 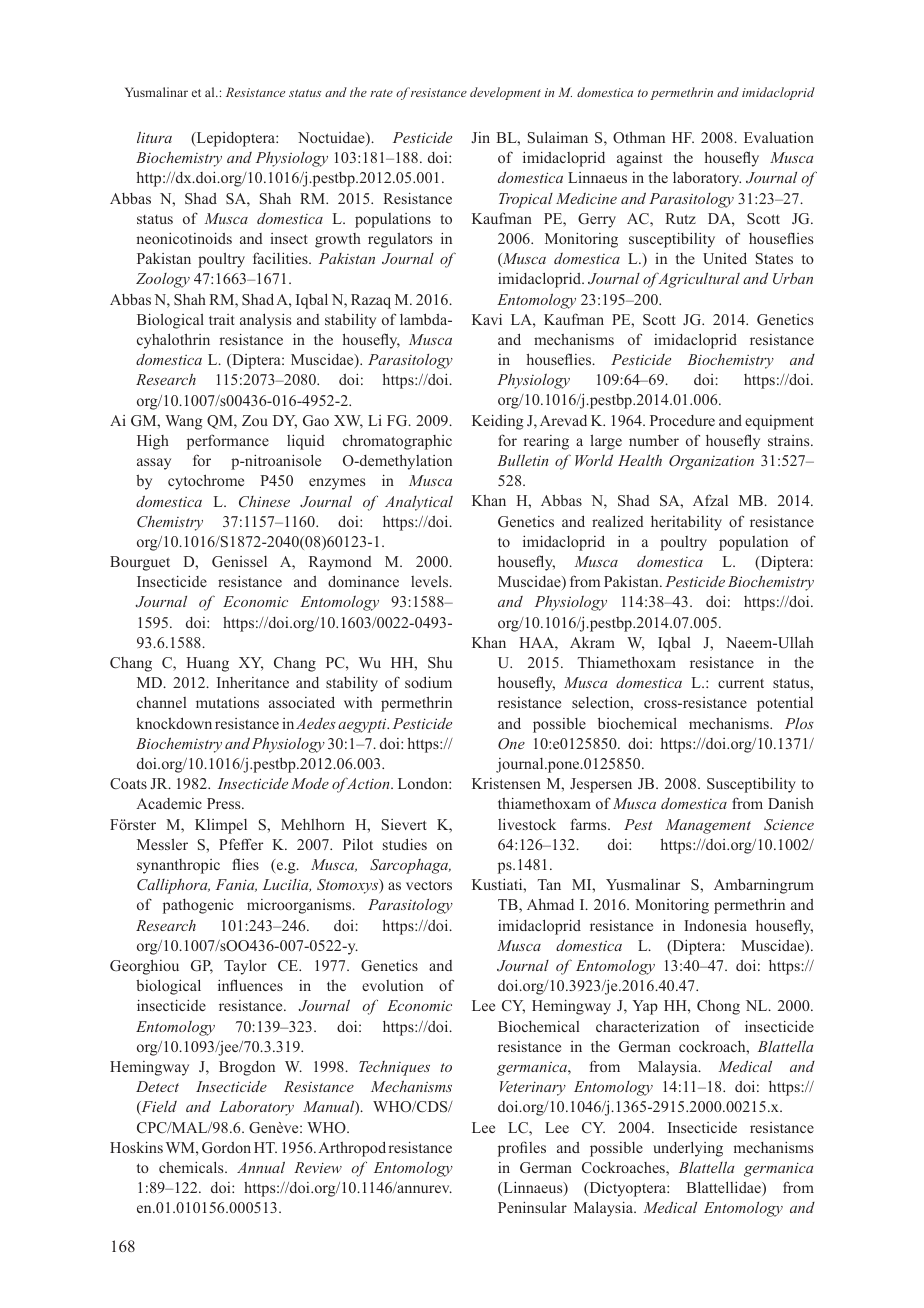 I want to click on Huang, so click(x=207, y=664).
